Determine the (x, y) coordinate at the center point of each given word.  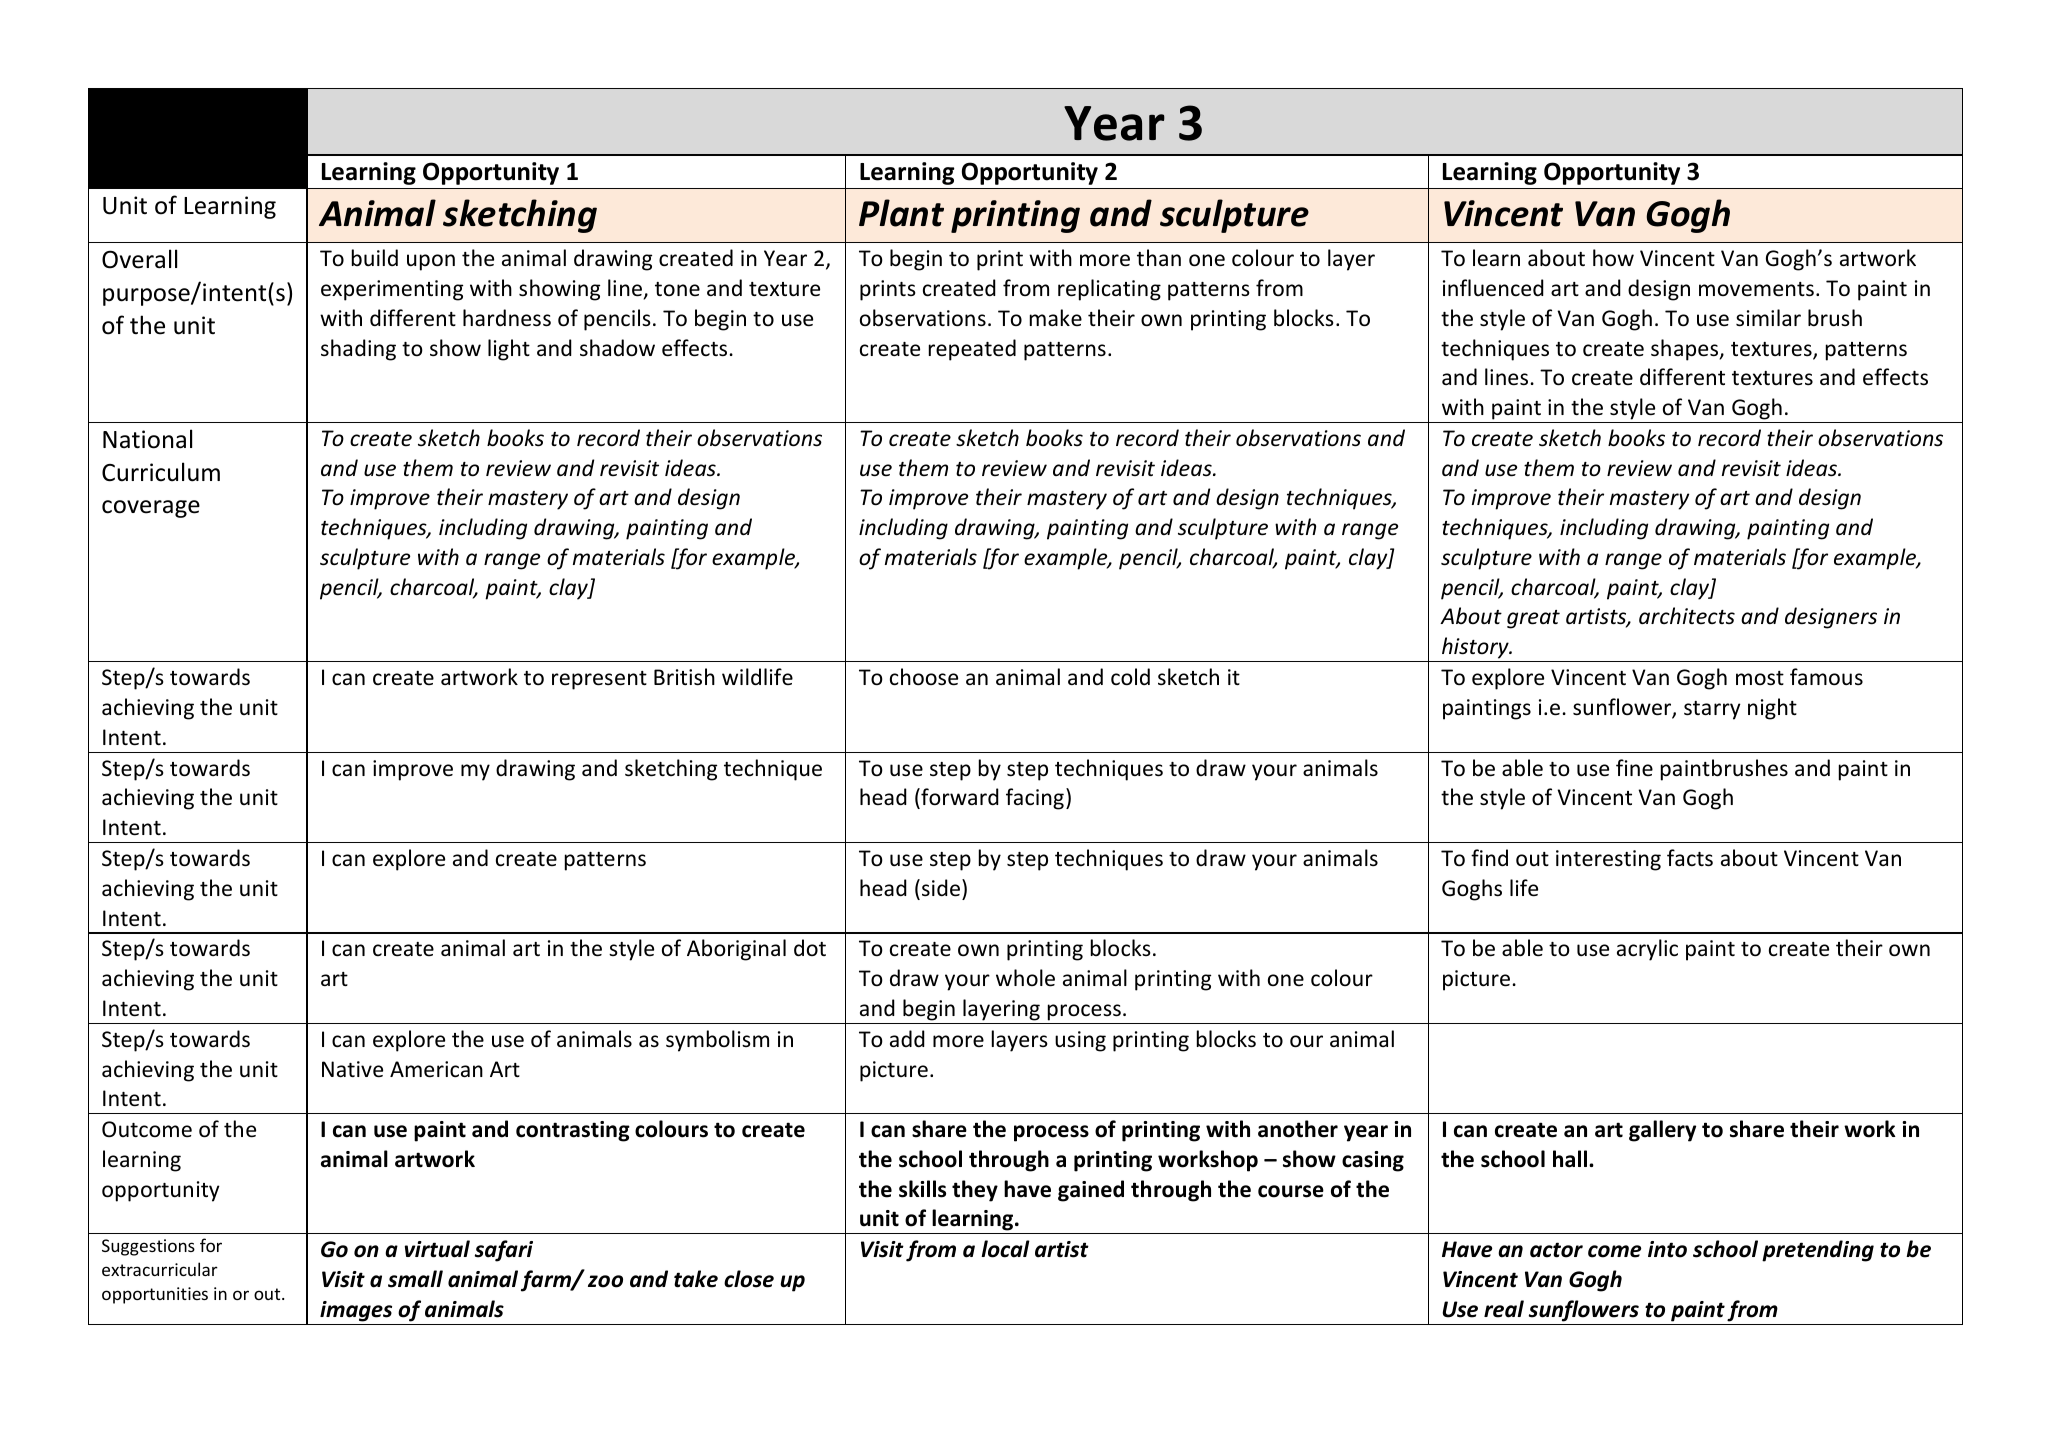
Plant (901, 213)
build (375, 257)
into (1667, 1249)
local (1005, 1249)
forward (959, 797)
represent (599, 680)
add (907, 1038)
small (415, 1279)
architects (1687, 616)
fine (1634, 767)
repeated (972, 350)
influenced (1493, 288)
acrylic (1647, 950)
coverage (151, 509)
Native (352, 1069)
